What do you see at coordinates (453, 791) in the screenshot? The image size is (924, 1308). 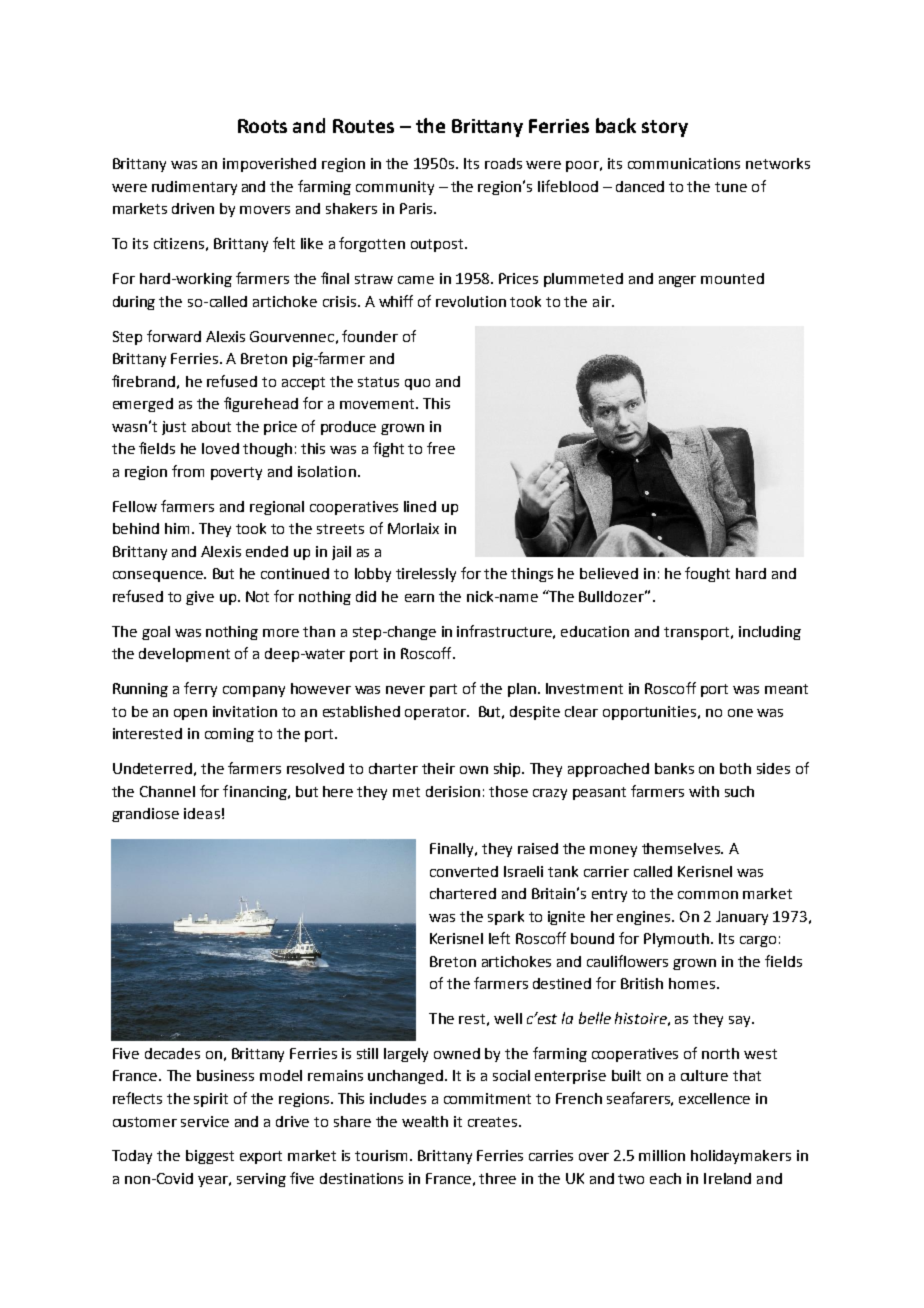 I see `derision` at bounding box center [453, 791].
